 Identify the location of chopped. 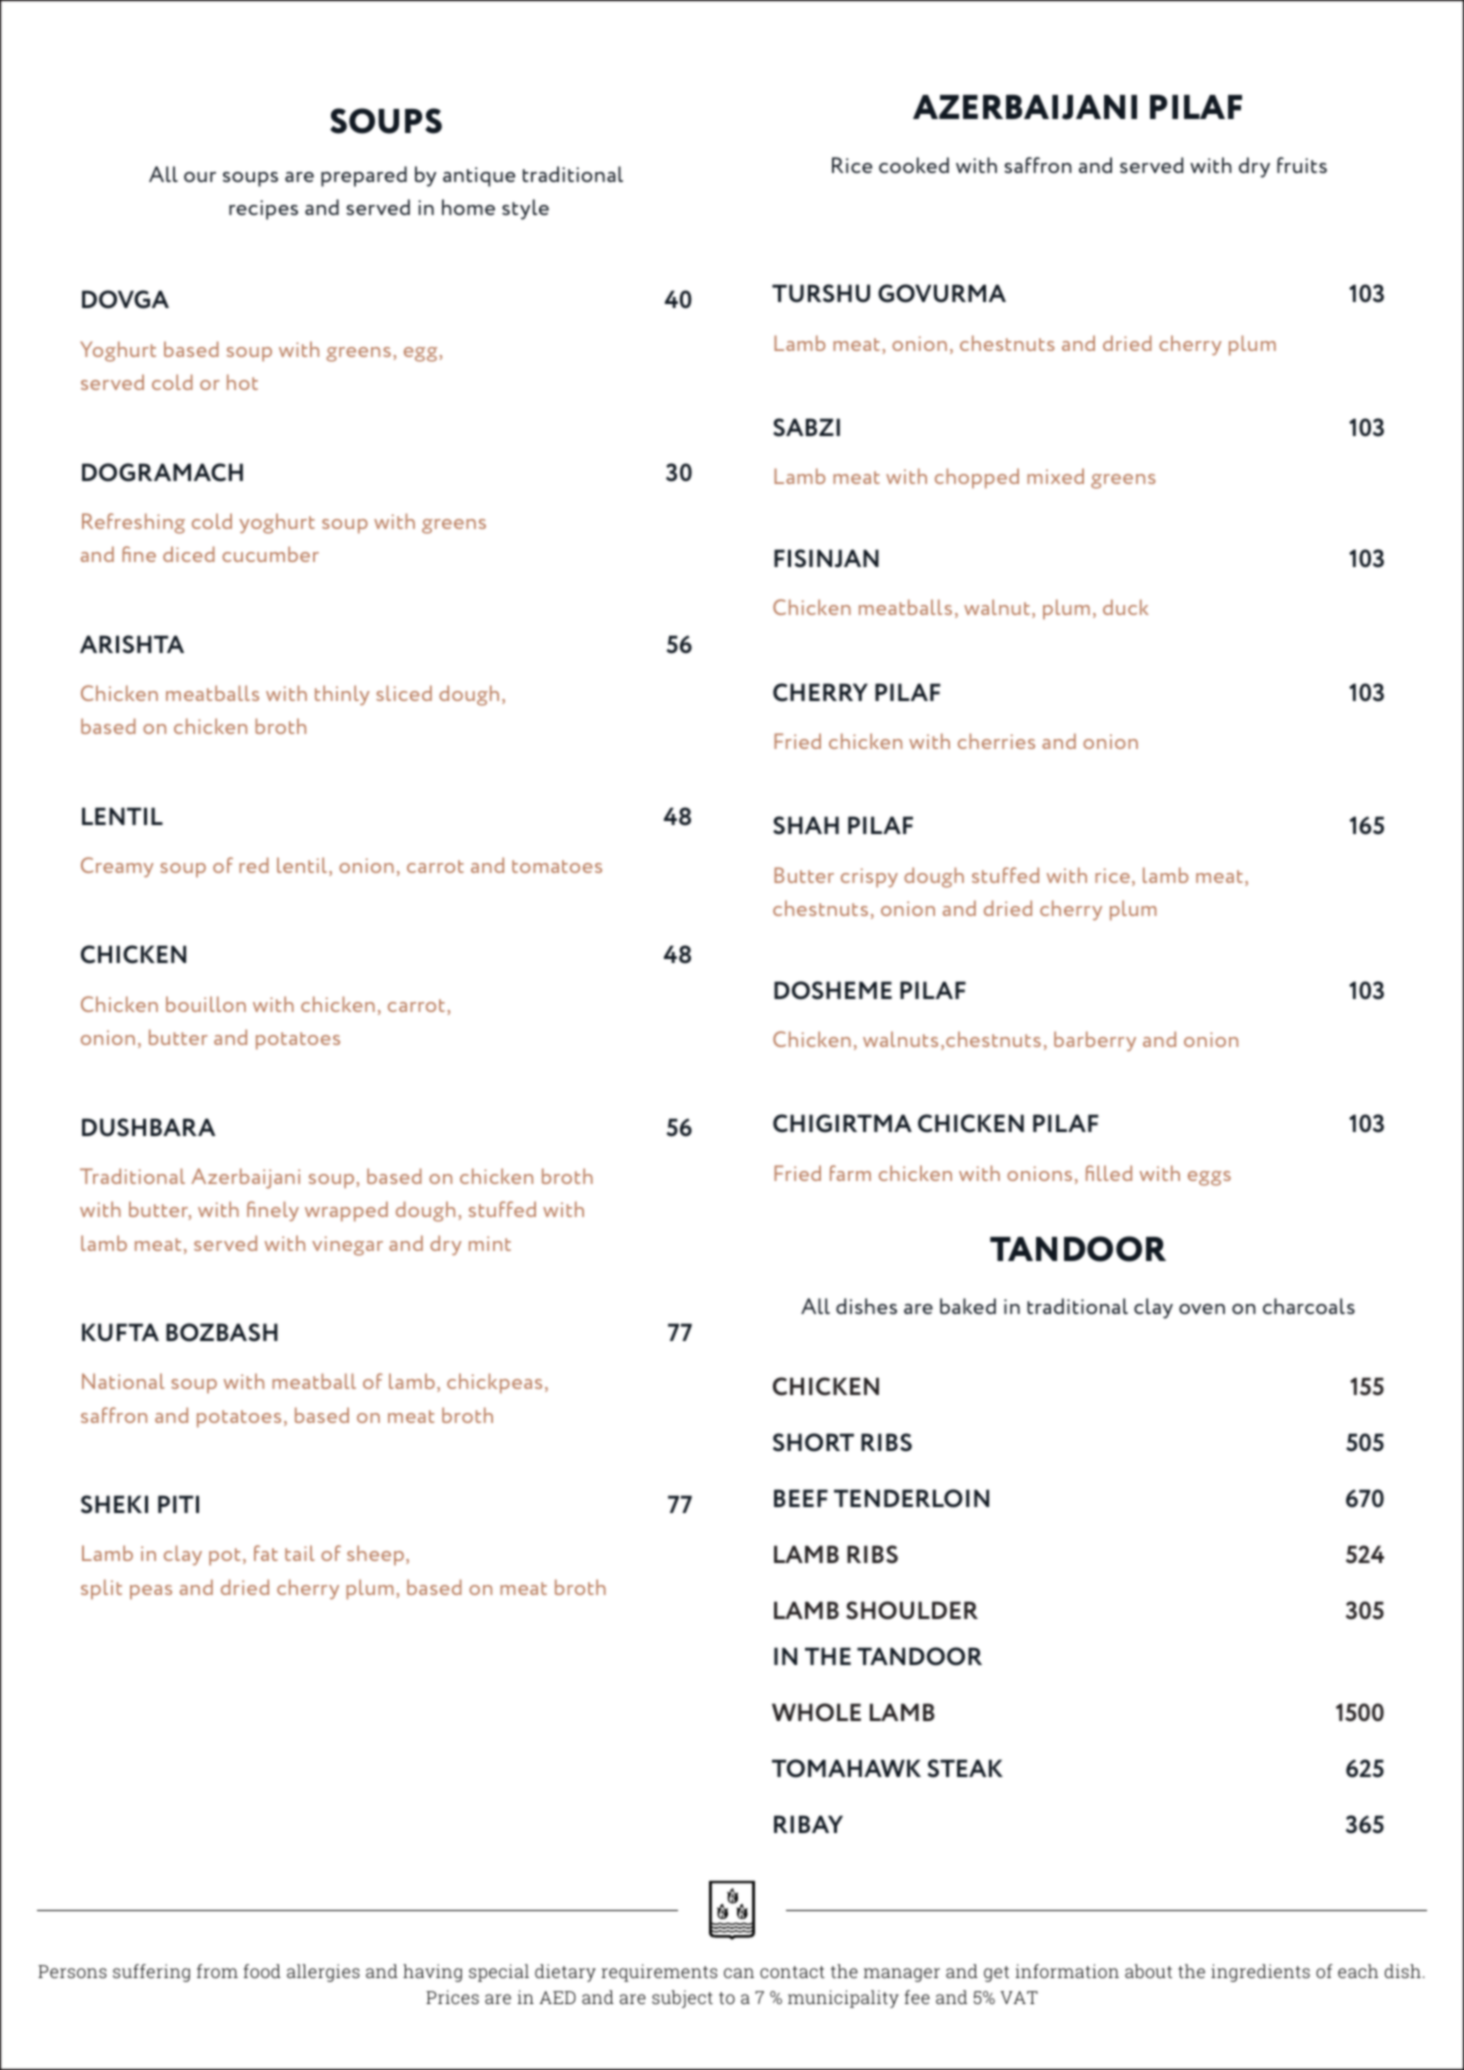
(977, 478).
